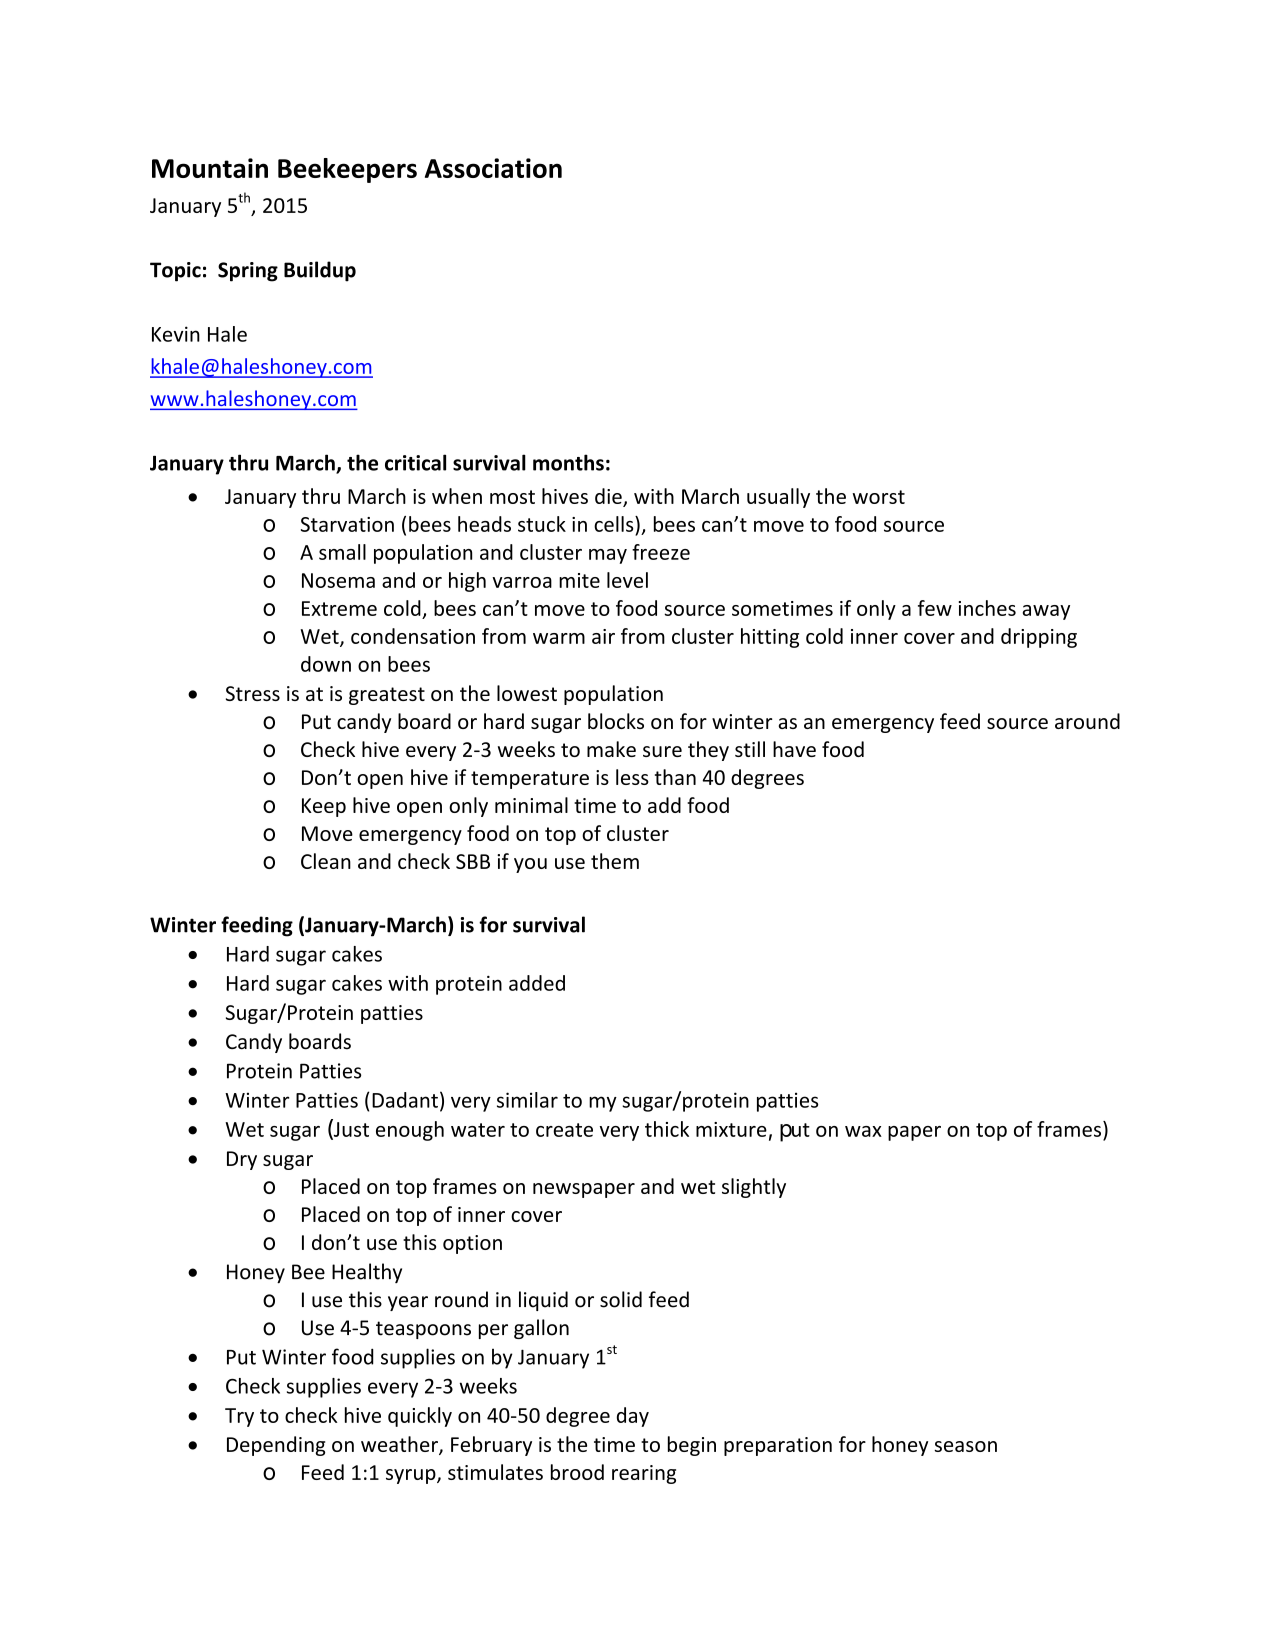 The image size is (1275, 1651). What do you see at coordinates (276, 1446) in the document?
I see `Depending` at bounding box center [276, 1446].
